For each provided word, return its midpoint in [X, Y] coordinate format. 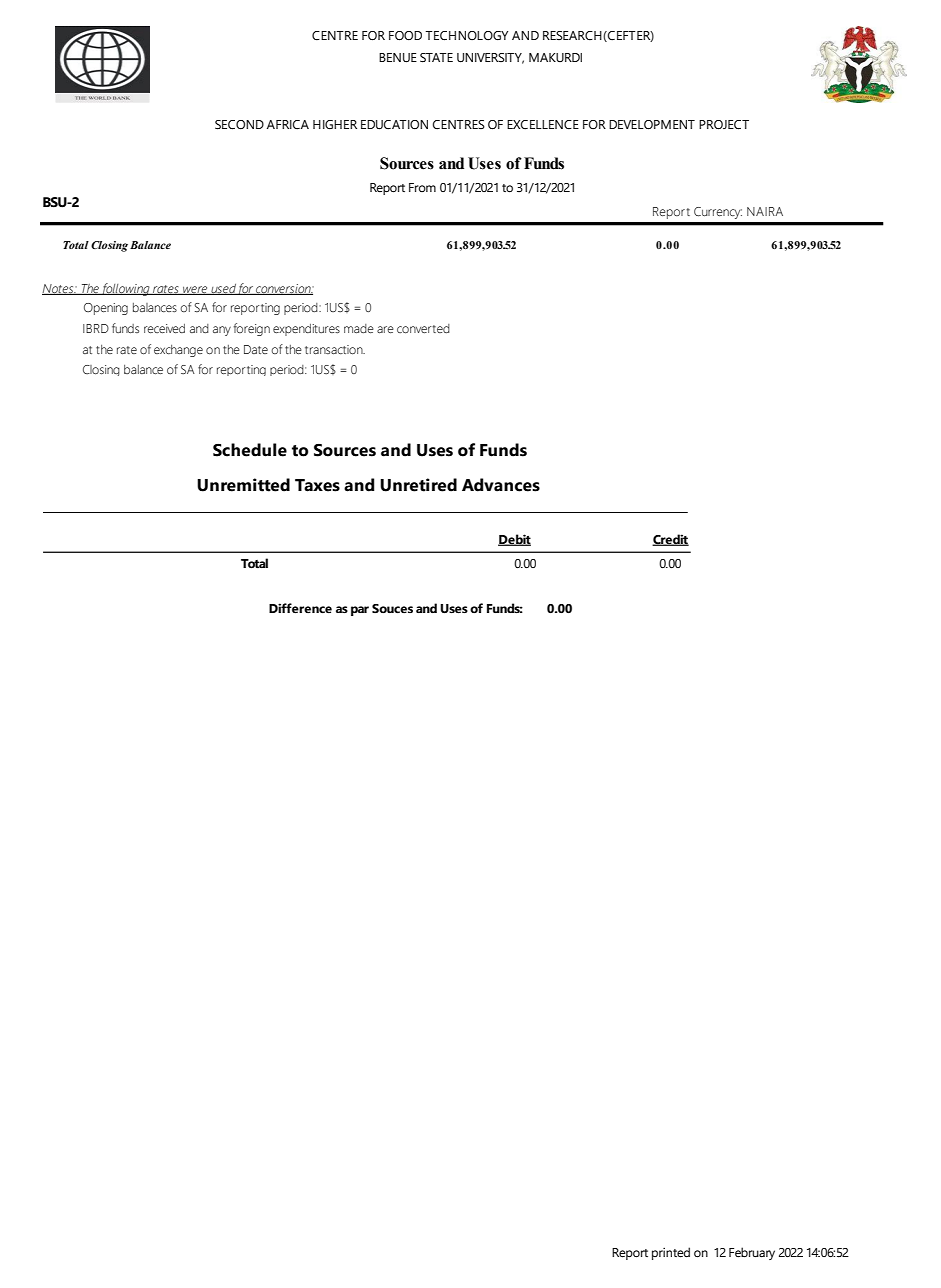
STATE [436, 58]
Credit [670, 540]
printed [671, 1253]
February [752, 1253]
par [360, 611]
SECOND [239, 125]
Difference [300, 608]
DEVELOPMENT [652, 125]
